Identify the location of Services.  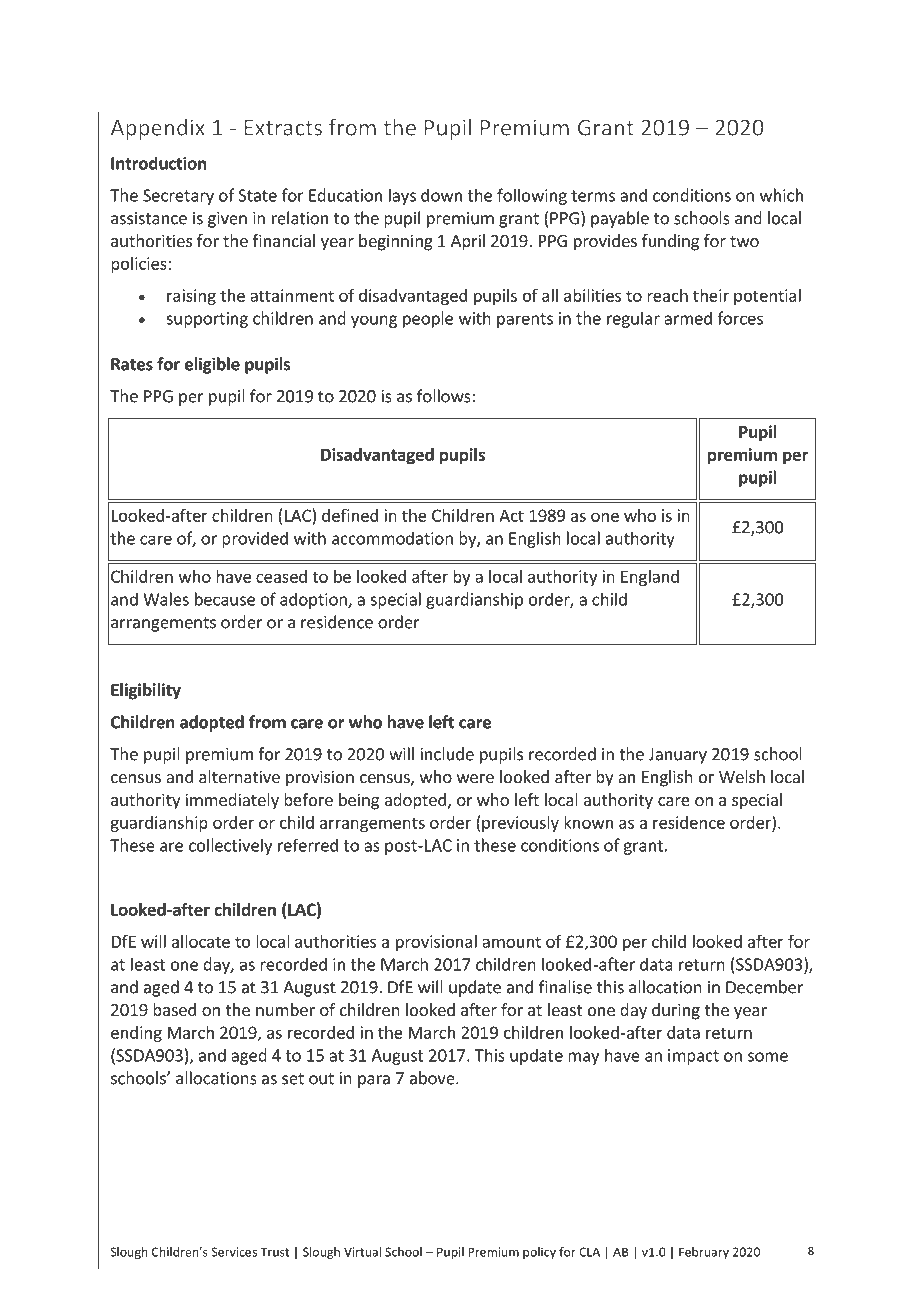
(234, 1252).
